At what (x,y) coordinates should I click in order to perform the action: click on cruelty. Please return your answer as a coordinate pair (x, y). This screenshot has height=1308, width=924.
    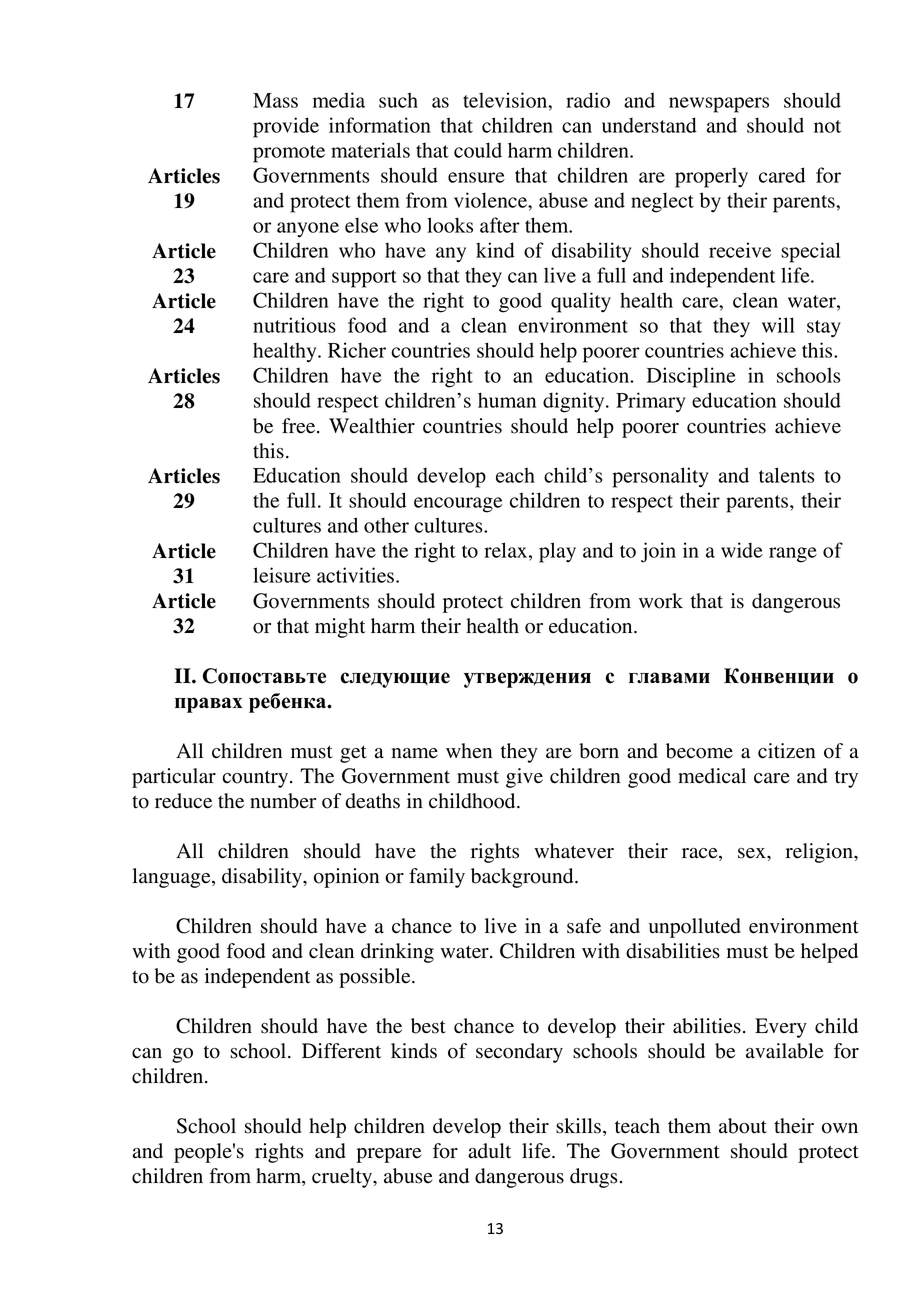
    Looking at the image, I should click on (343, 1178).
